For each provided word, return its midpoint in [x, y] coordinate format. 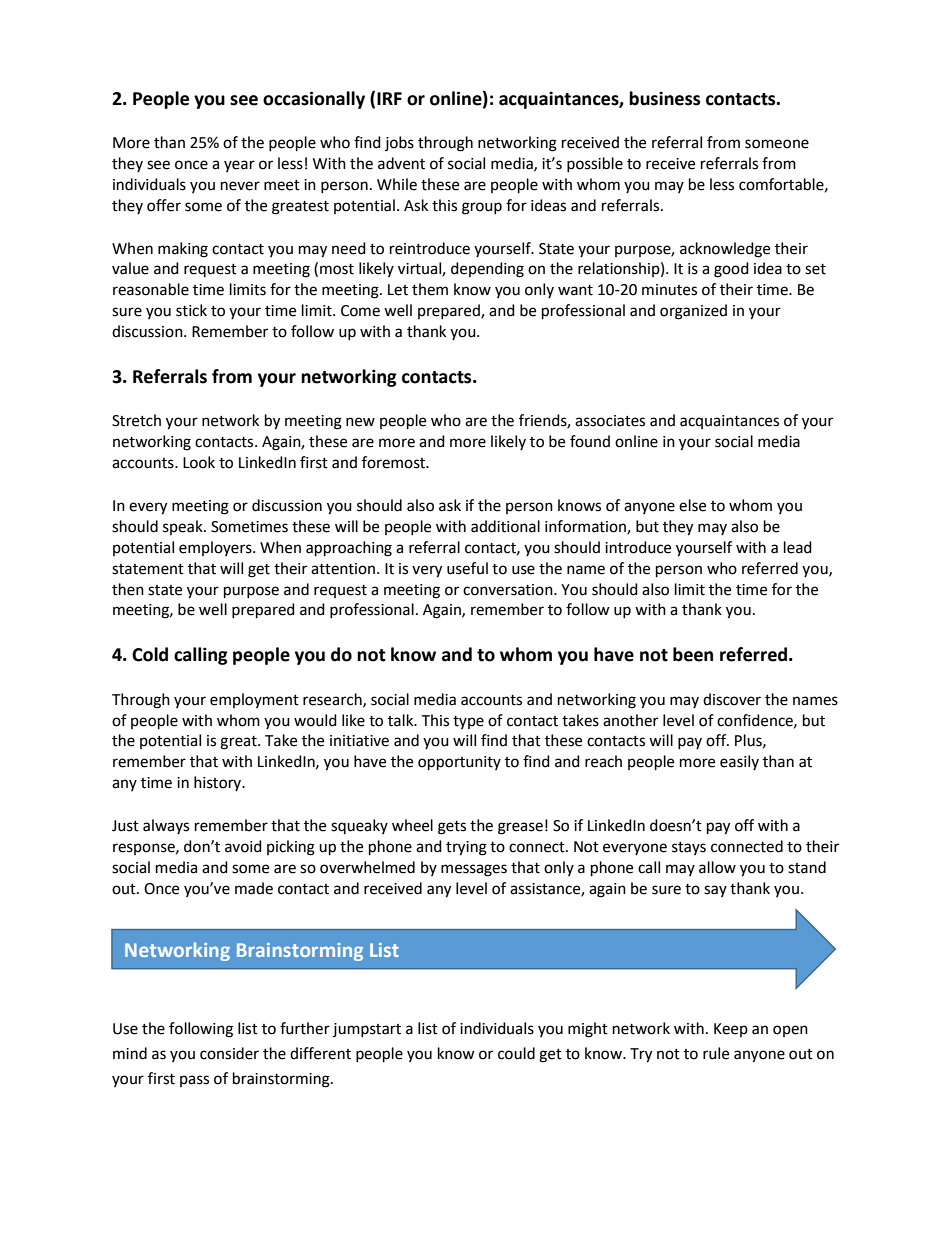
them [430, 289]
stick [191, 310]
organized [693, 312]
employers [216, 548]
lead [798, 547]
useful [467, 568]
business [664, 98]
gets [452, 828]
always [166, 826]
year [239, 166]
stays [689, 848]
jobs [399, 143]
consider [229, 1053]
